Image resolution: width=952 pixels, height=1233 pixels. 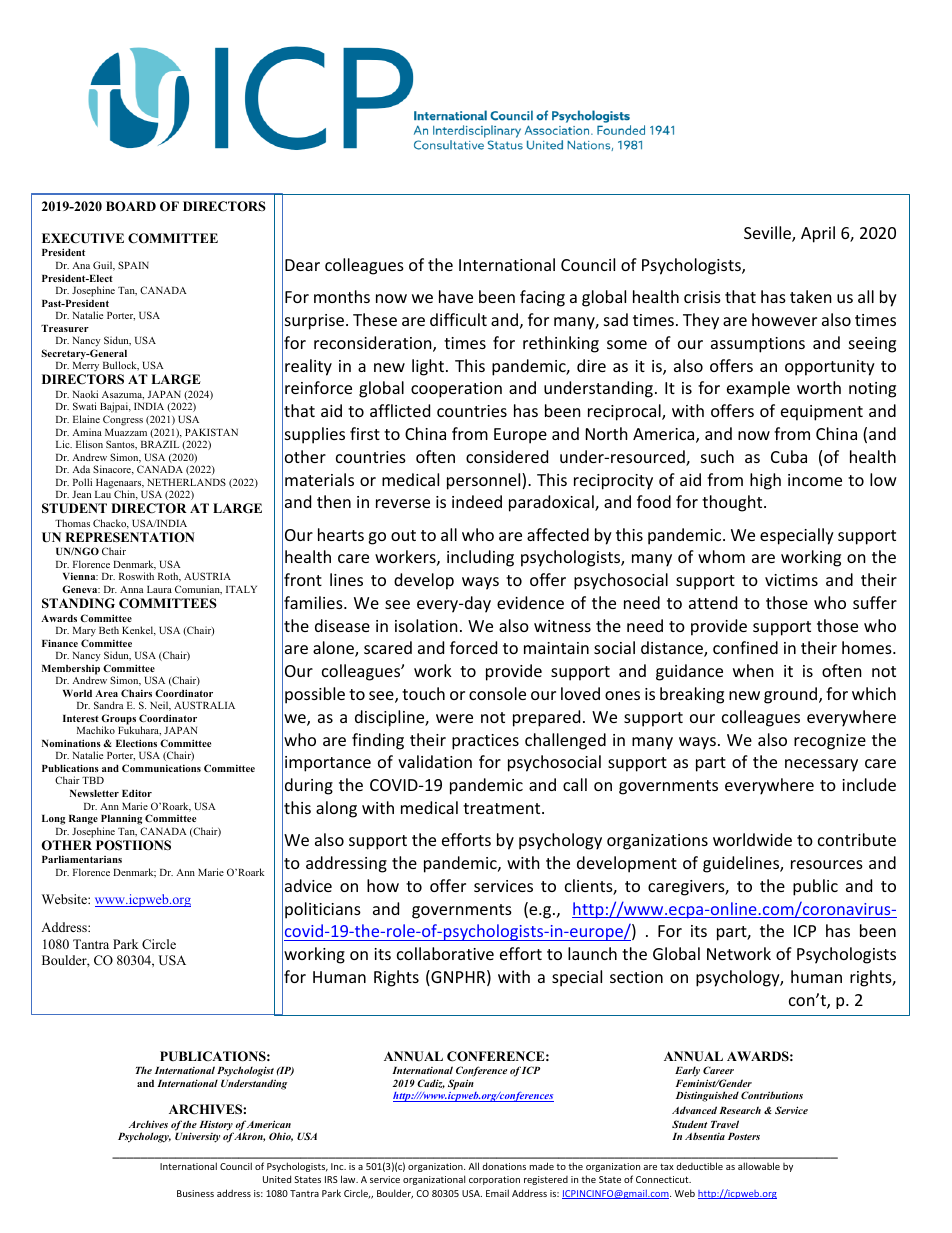 I want to click on ground, so click(x=792, y=695).
